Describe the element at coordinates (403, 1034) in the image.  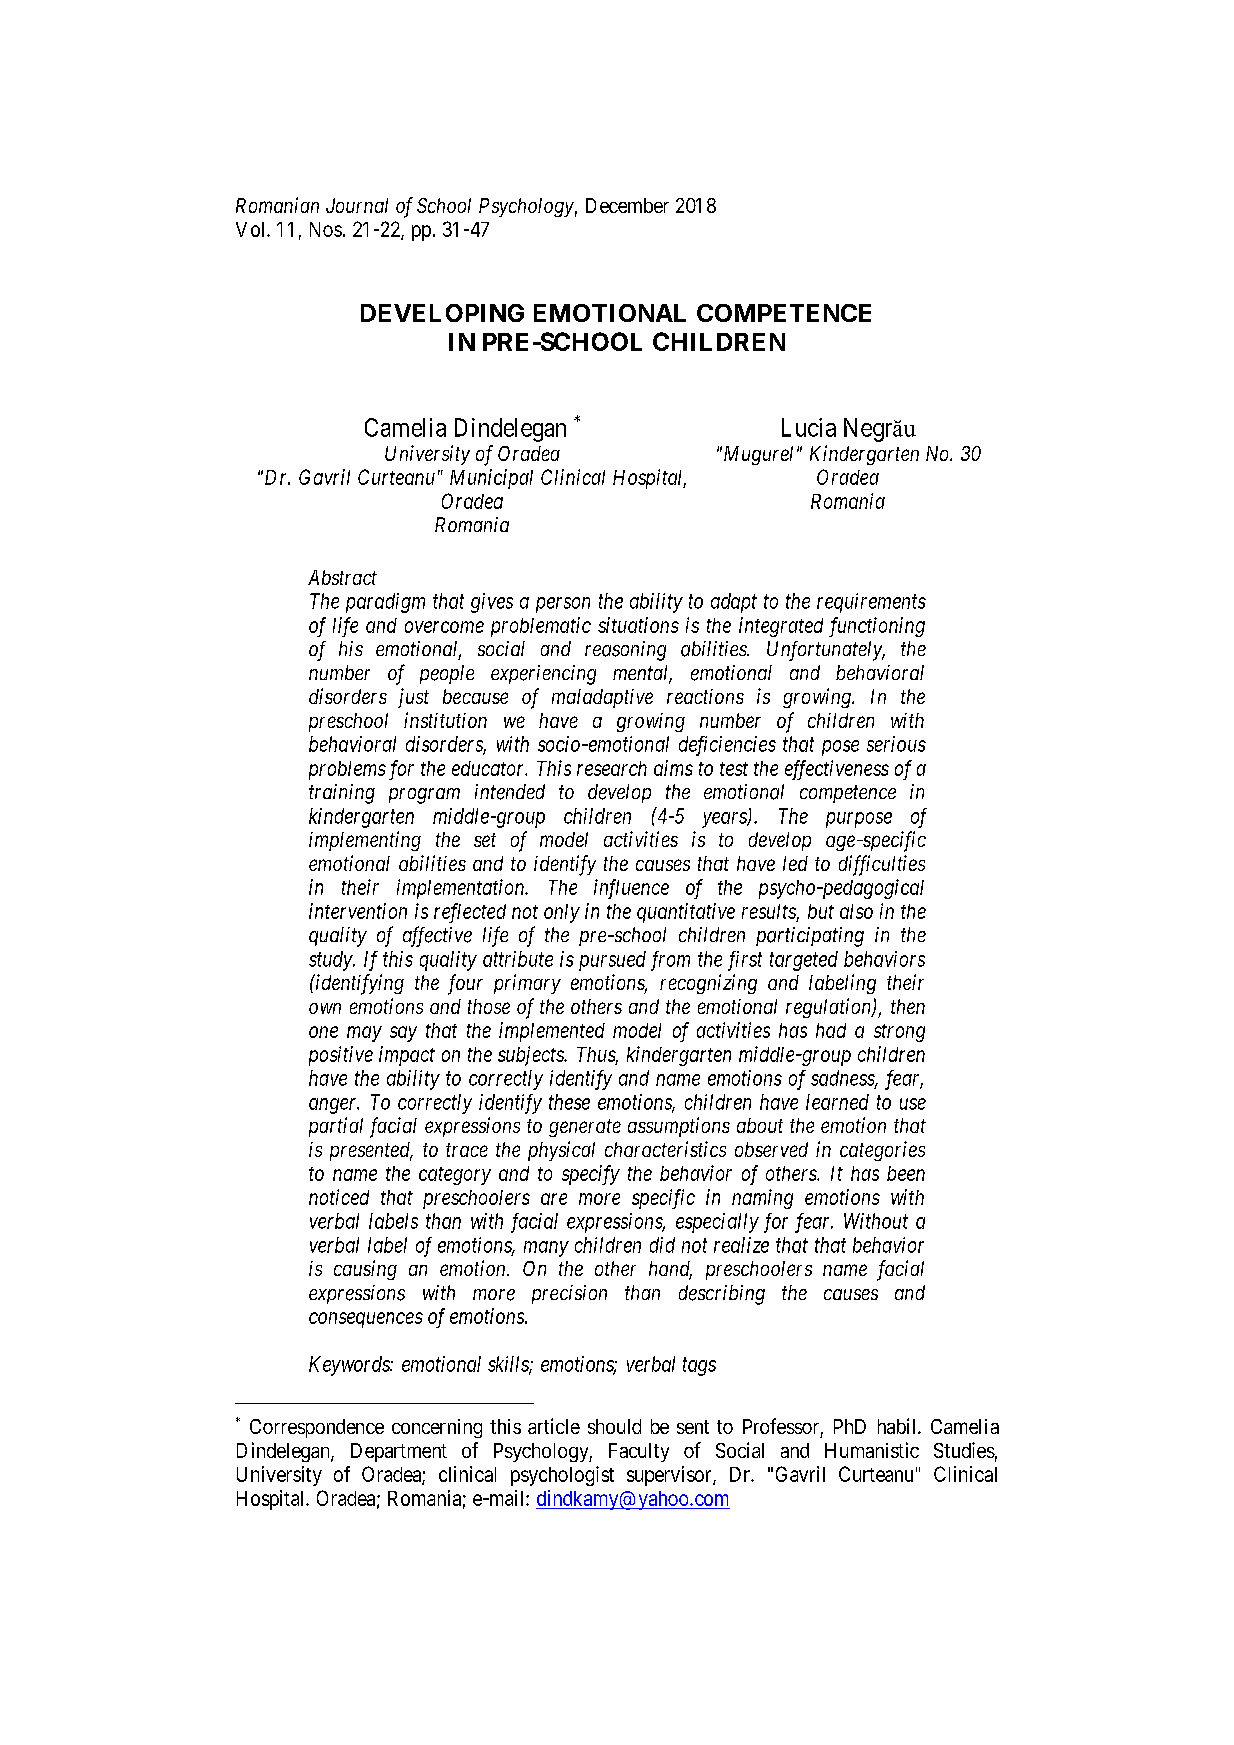
I see `say` at that location.
